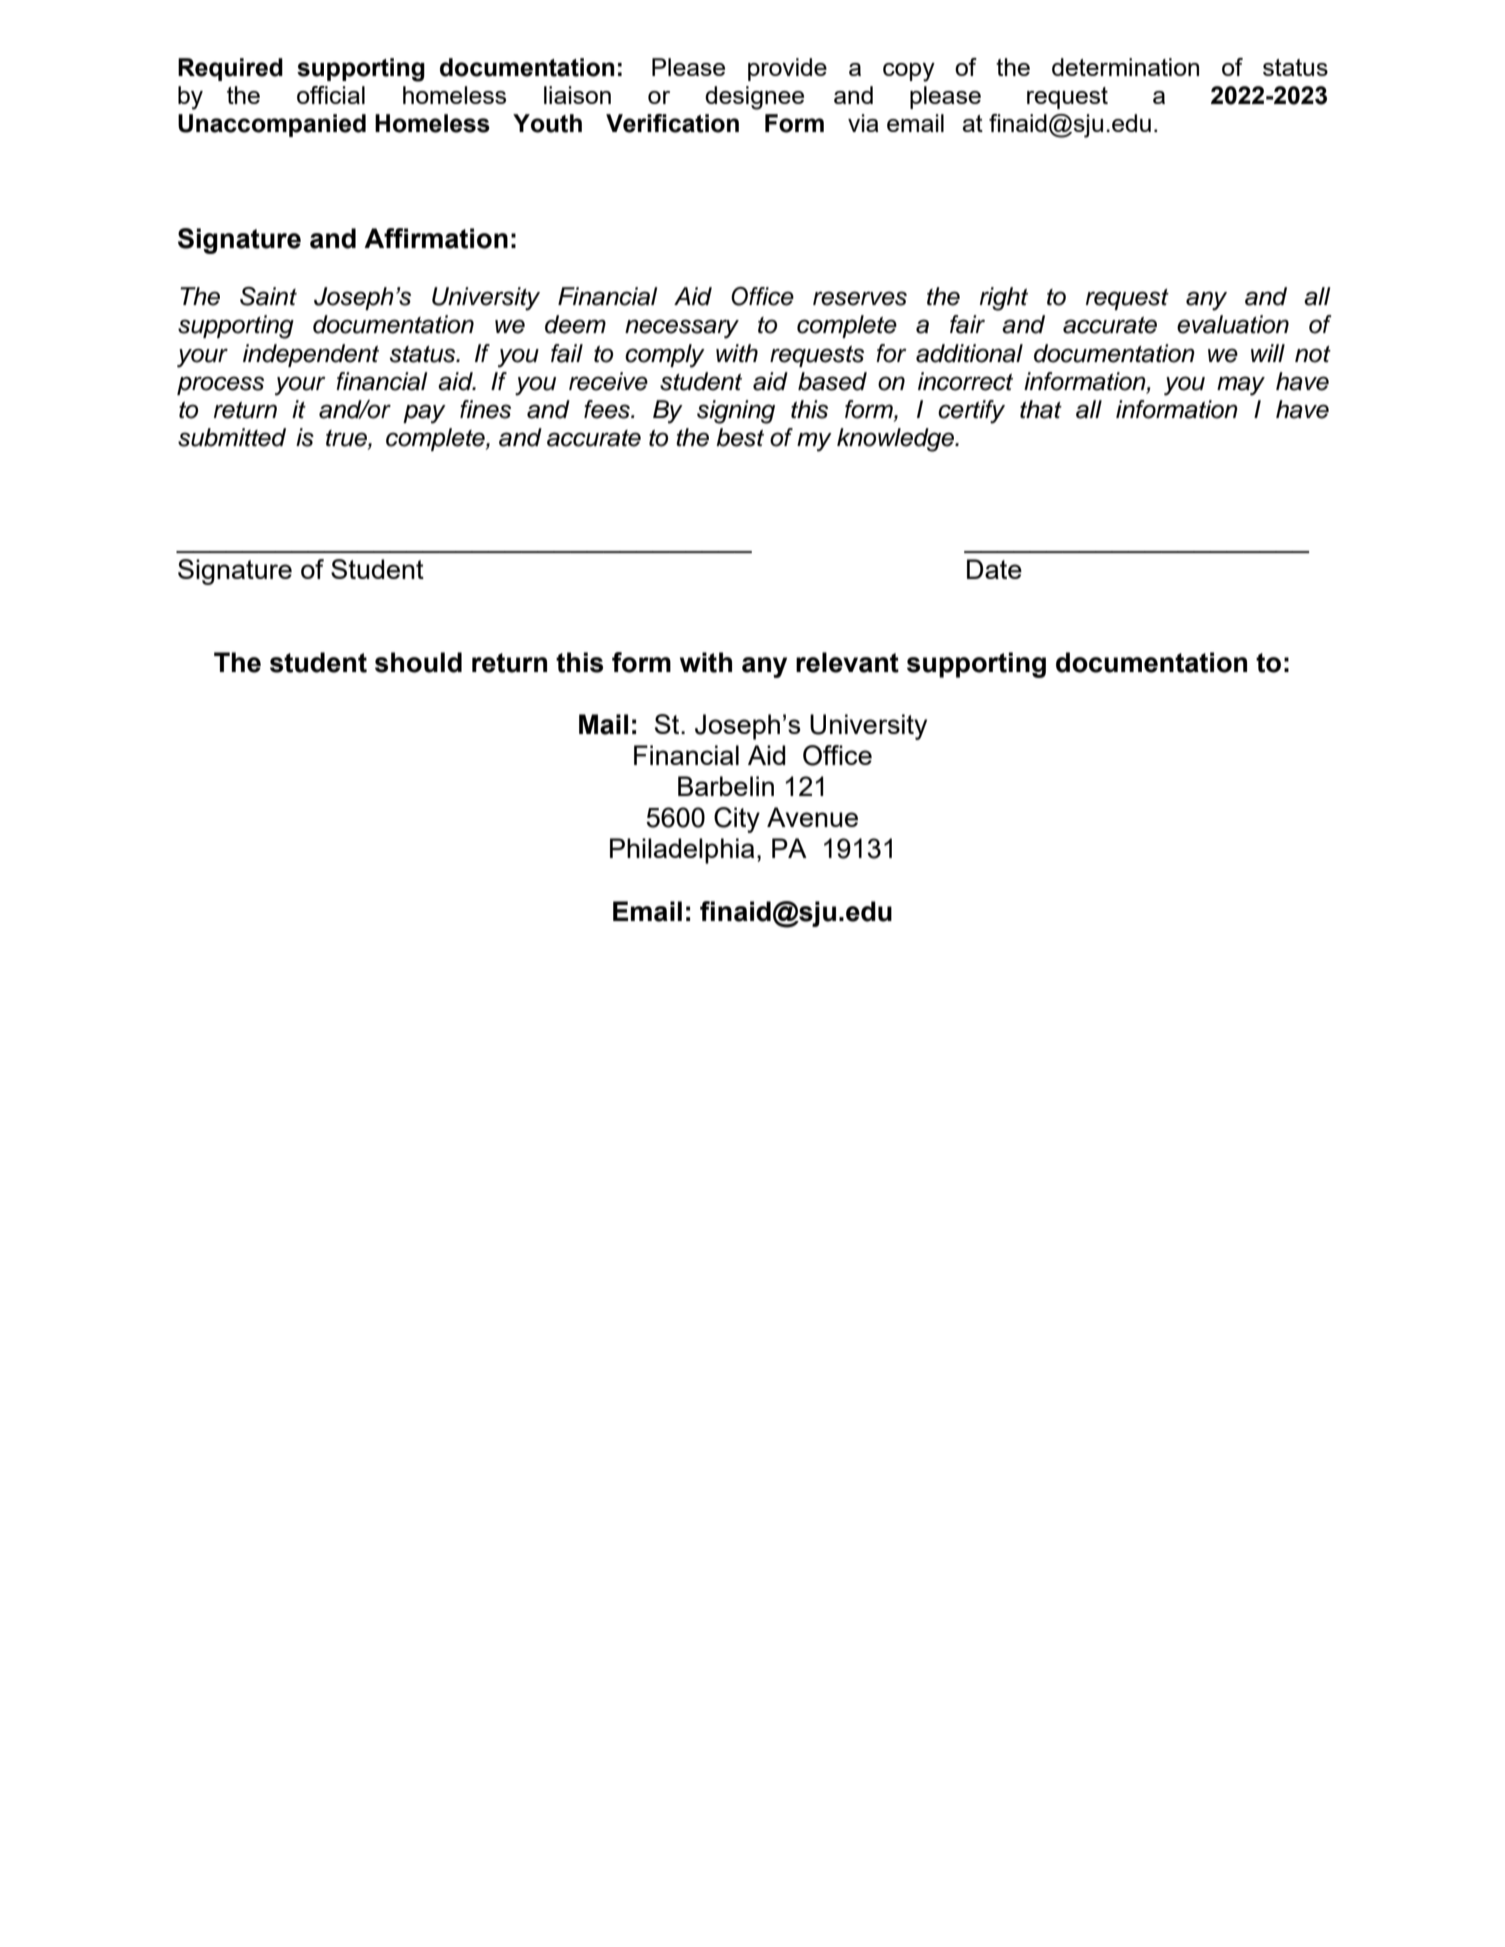 The width and height of the image is (1505, 1947). I want to click on provide, so click(787, 69).
